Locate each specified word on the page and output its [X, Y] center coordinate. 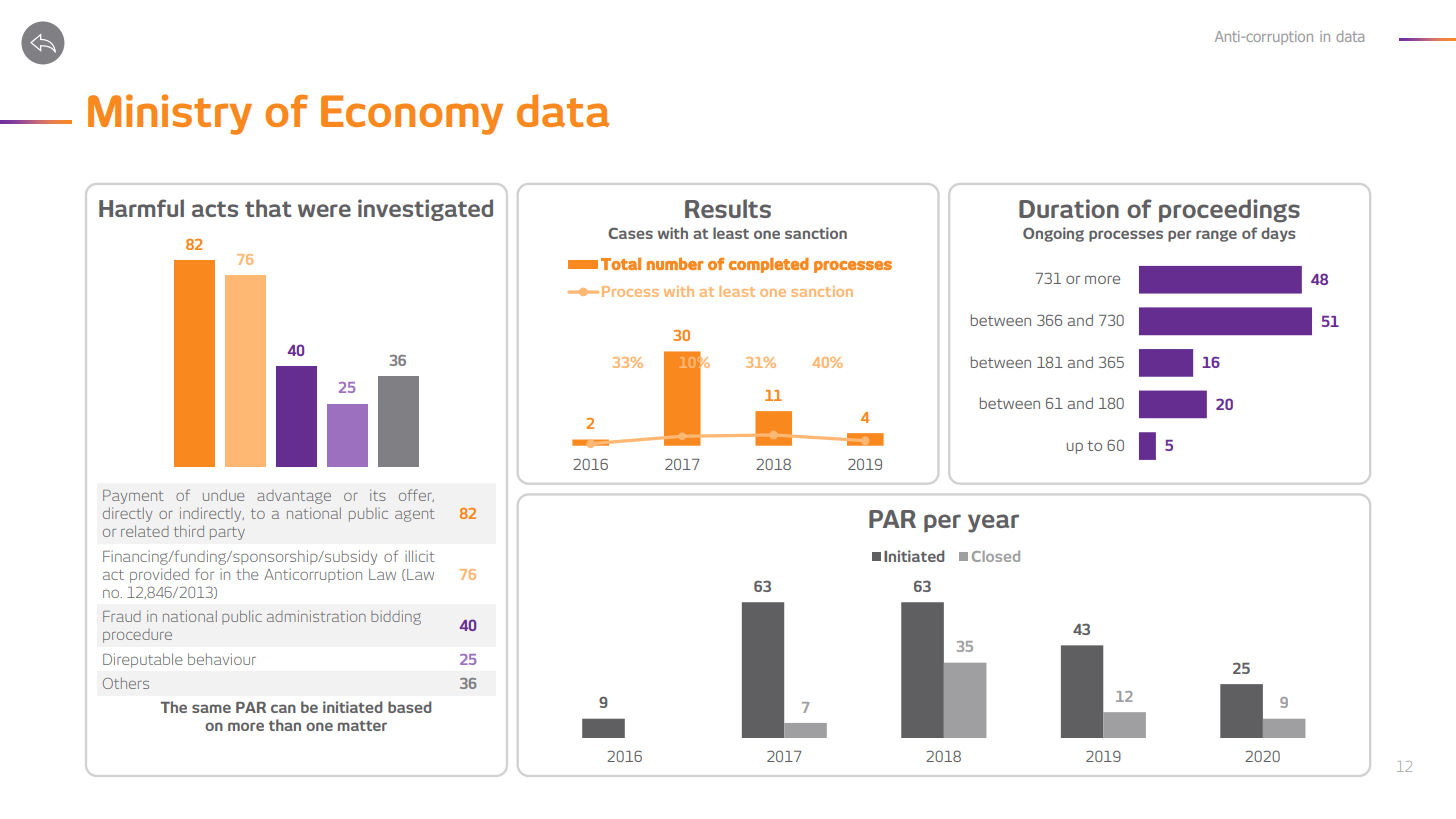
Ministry [170, 114]
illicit [420, 556]
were [324, 210]
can [283, 708]
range [1216, 236]
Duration [1069, 208]
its [378, 495]
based [409, 707]
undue [223, 495]
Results [728, 208]
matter [362, 726]
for [204, 574]
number [675, 263]
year [993, 523]
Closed [996, 556]
